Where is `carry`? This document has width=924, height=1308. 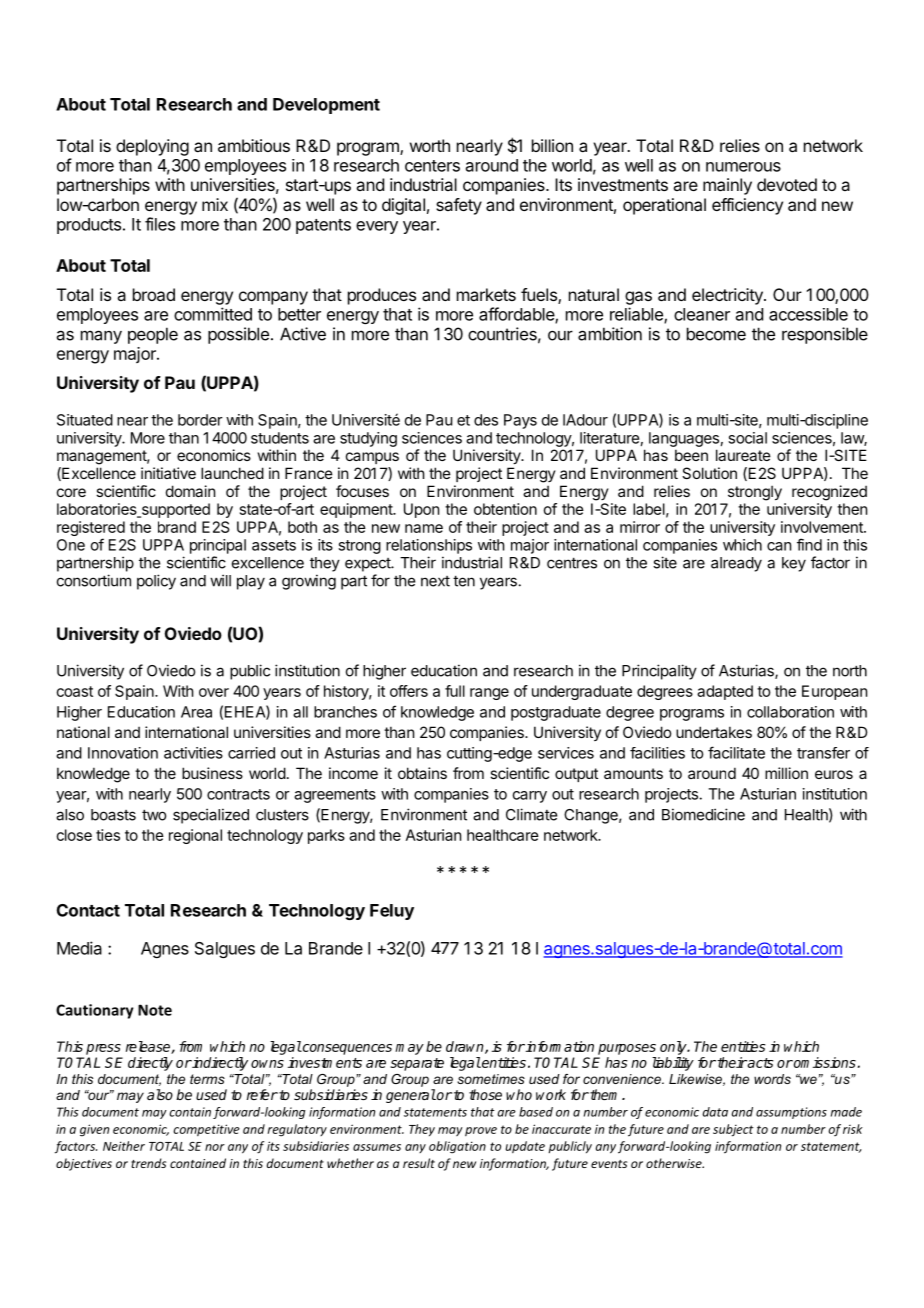 carry is located at coordinates (530, 797).
